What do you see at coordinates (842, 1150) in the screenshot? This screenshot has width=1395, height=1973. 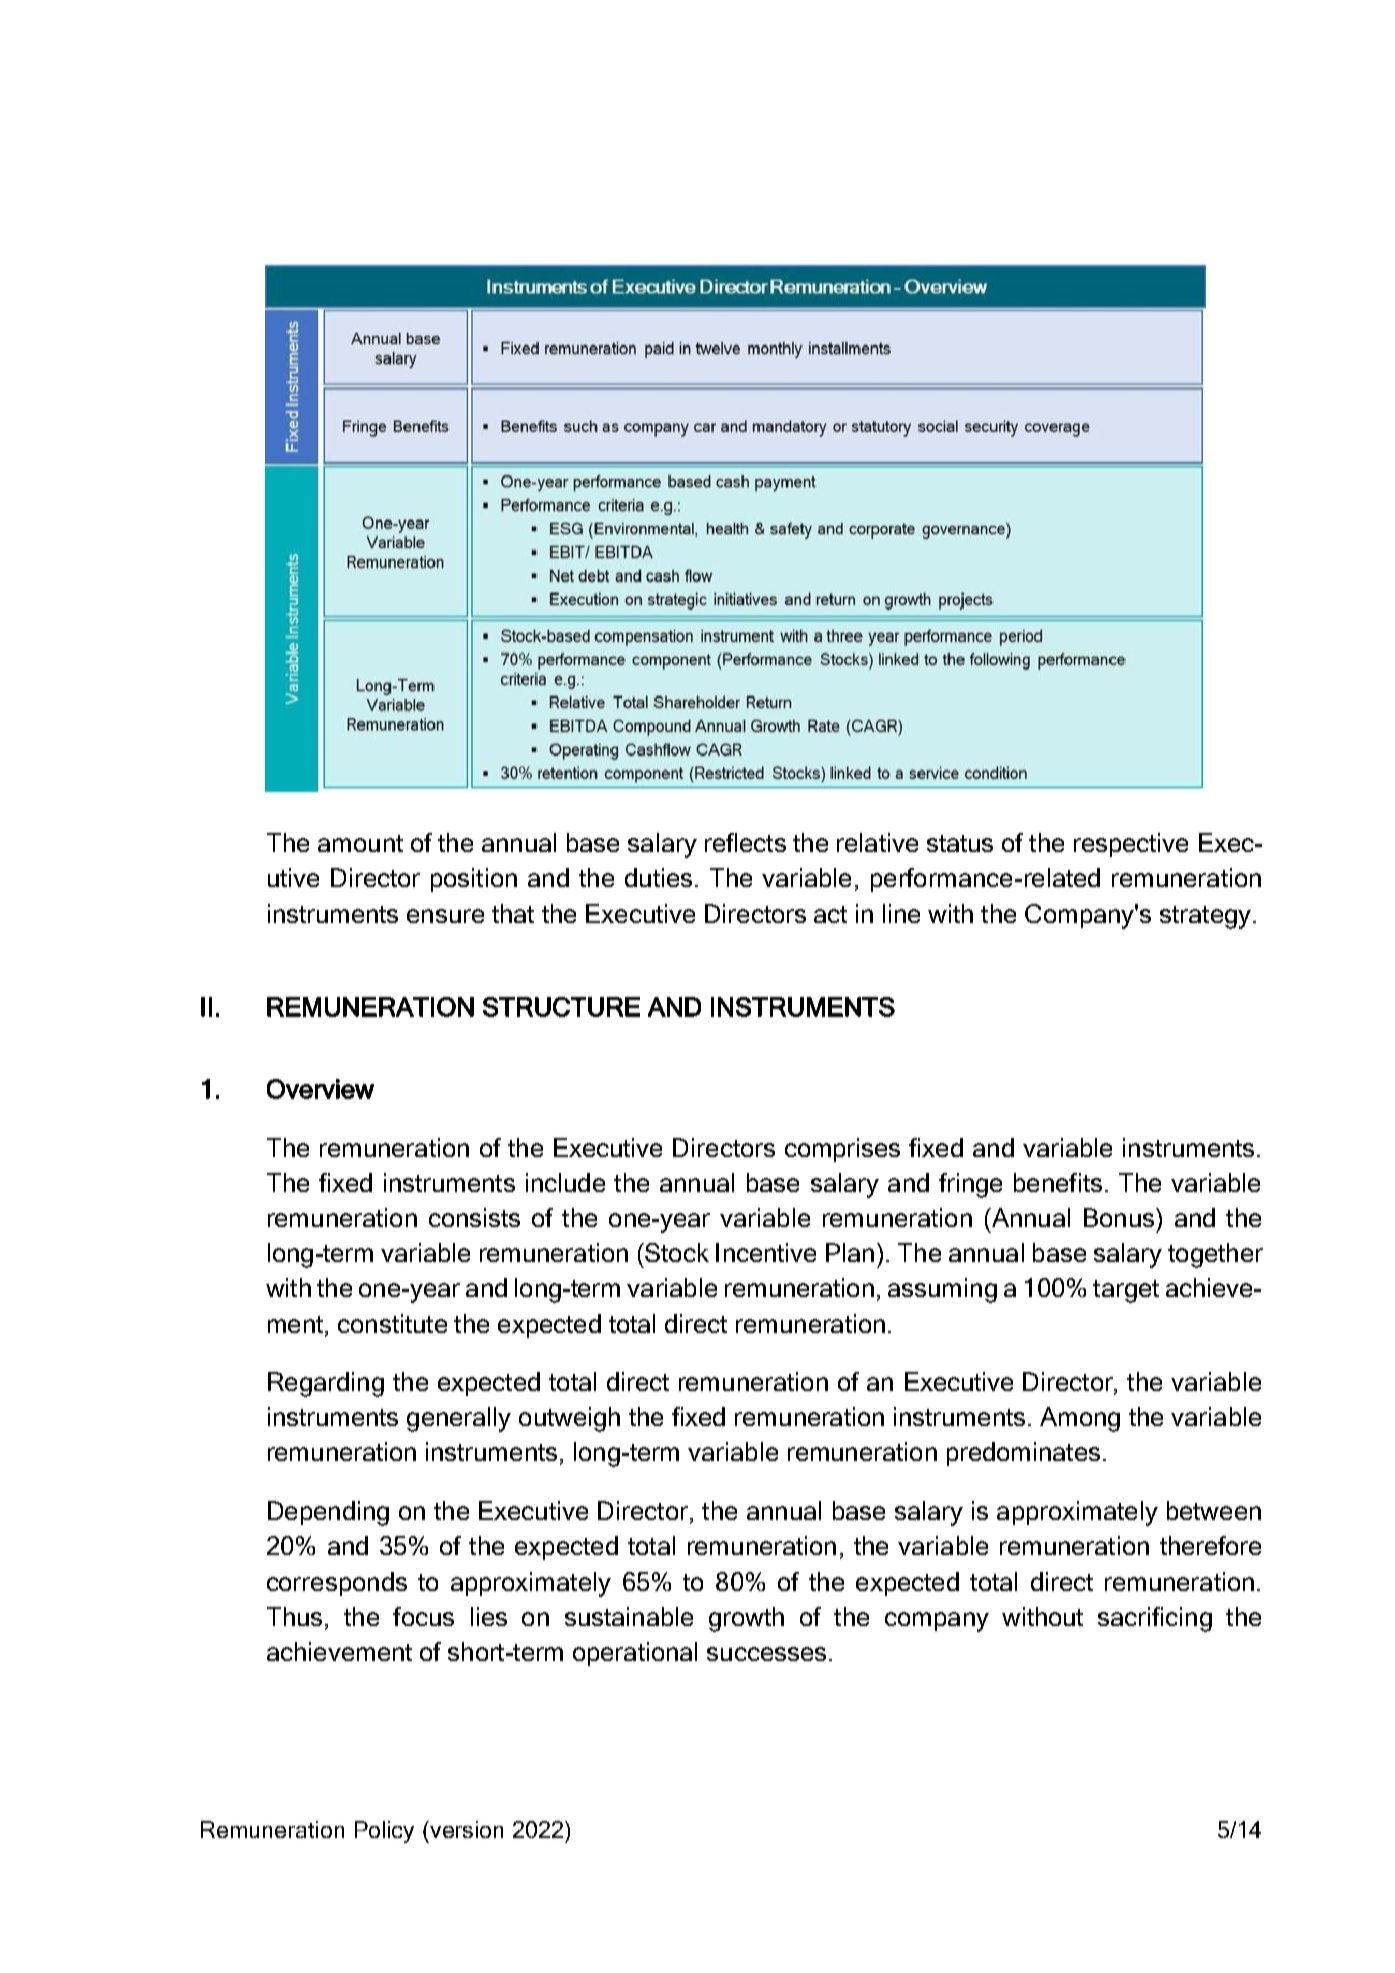 I see `comprises` at bounding box center [842, 1150].
